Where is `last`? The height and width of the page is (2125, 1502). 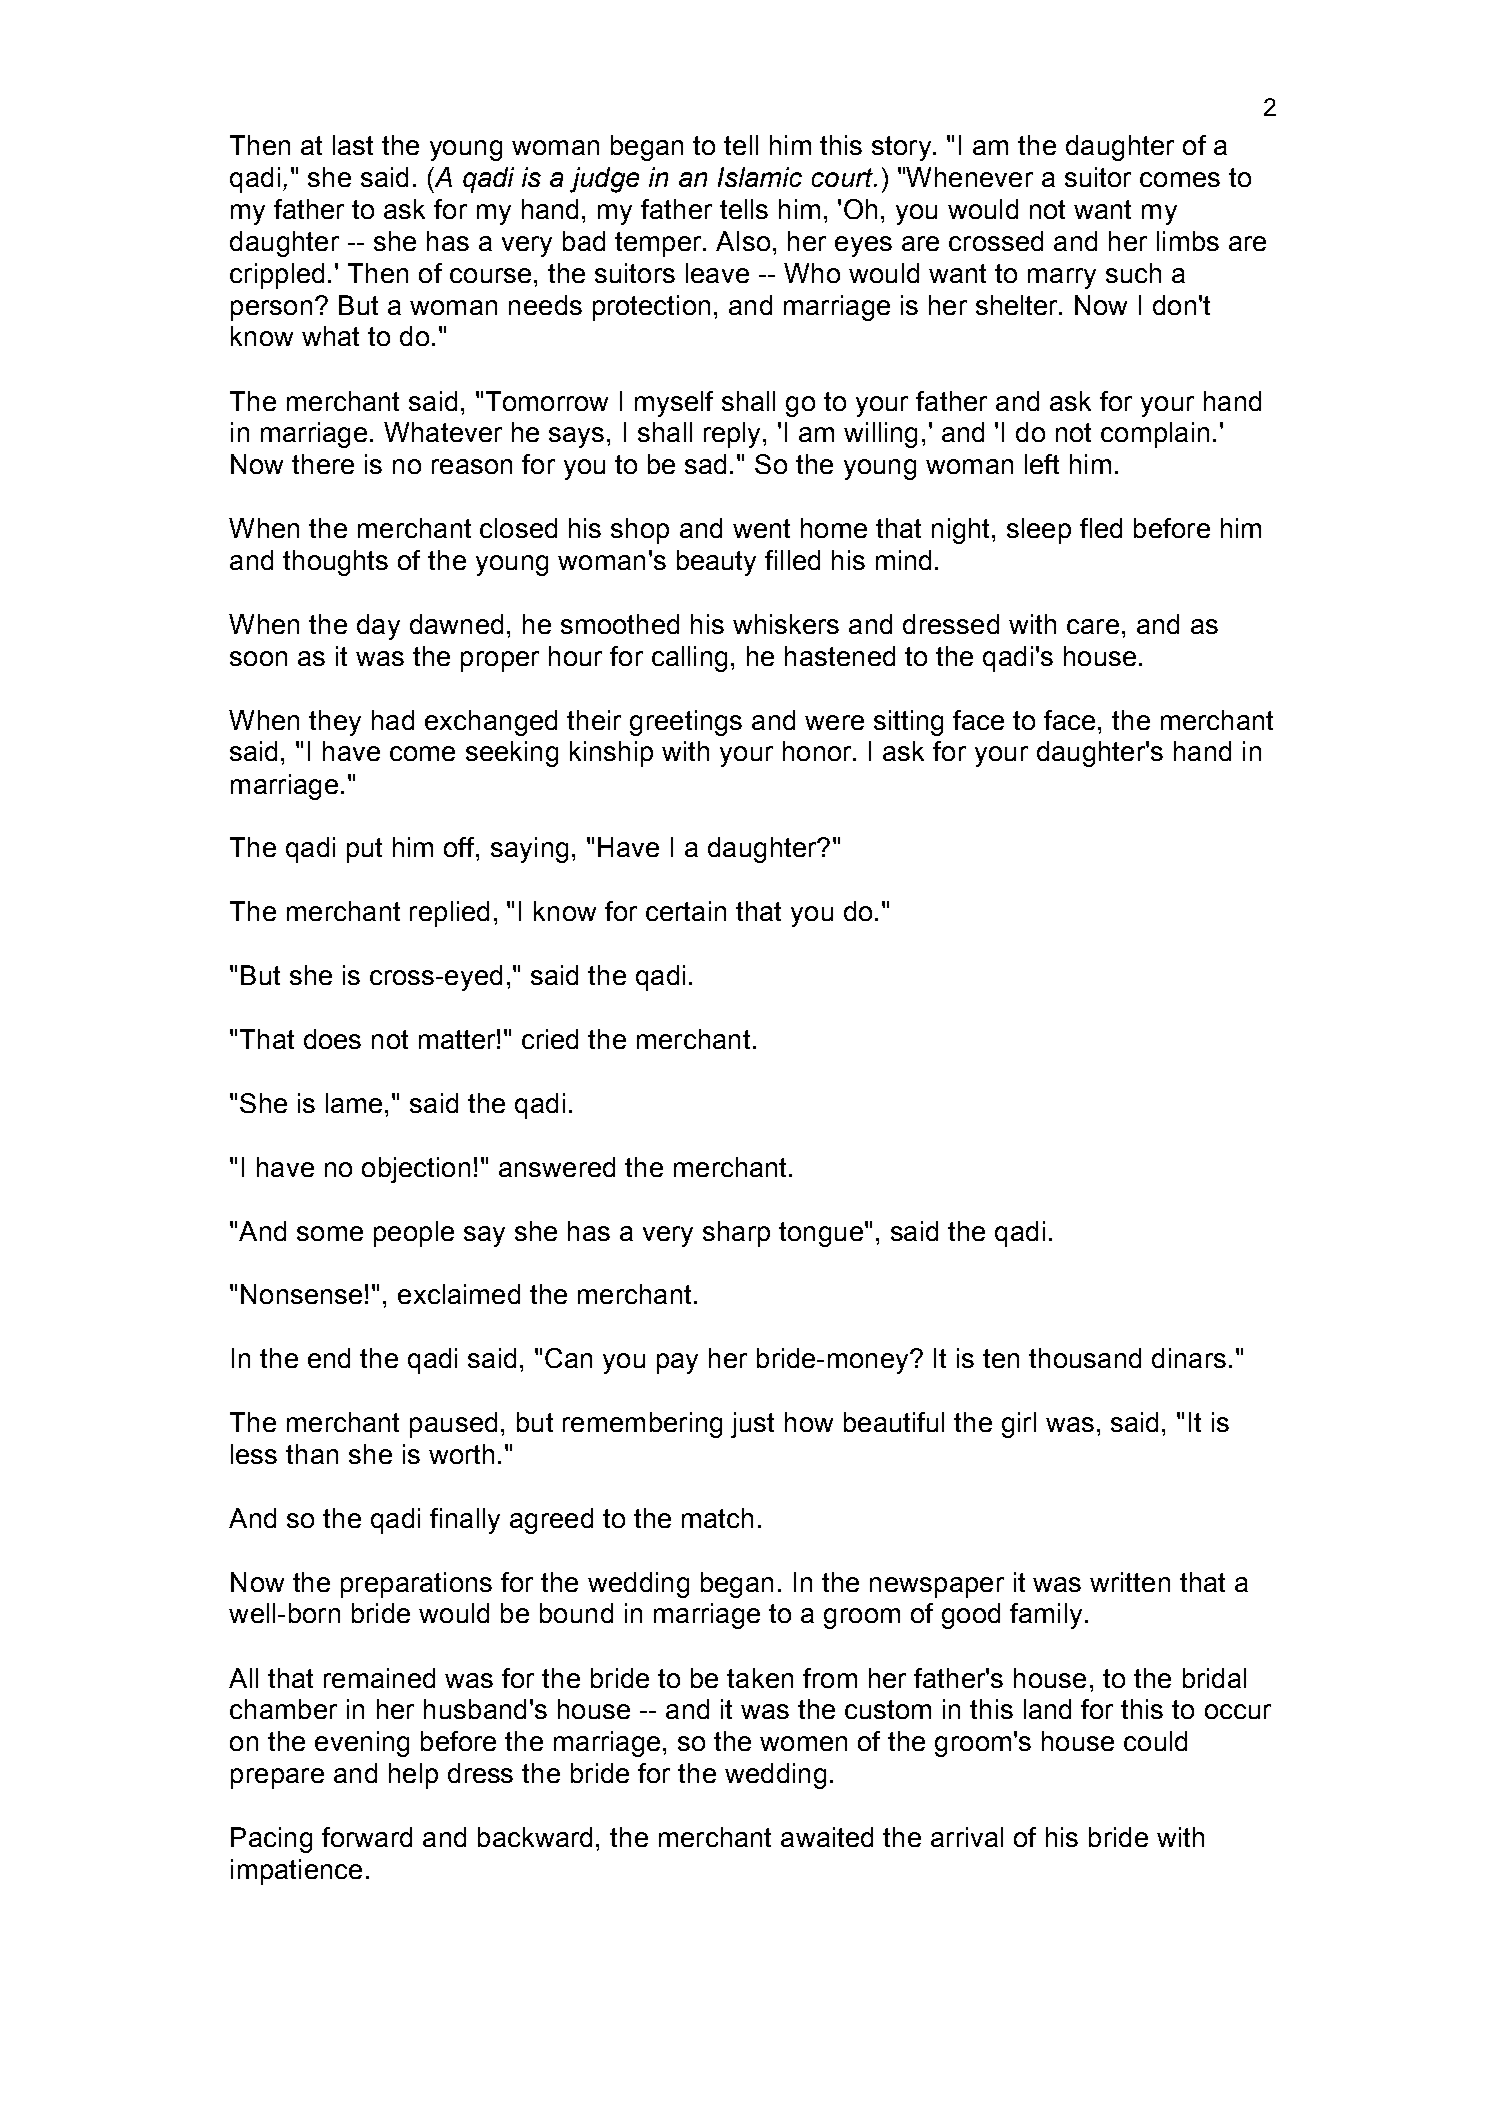
last is located at coordinates (353, 145).
